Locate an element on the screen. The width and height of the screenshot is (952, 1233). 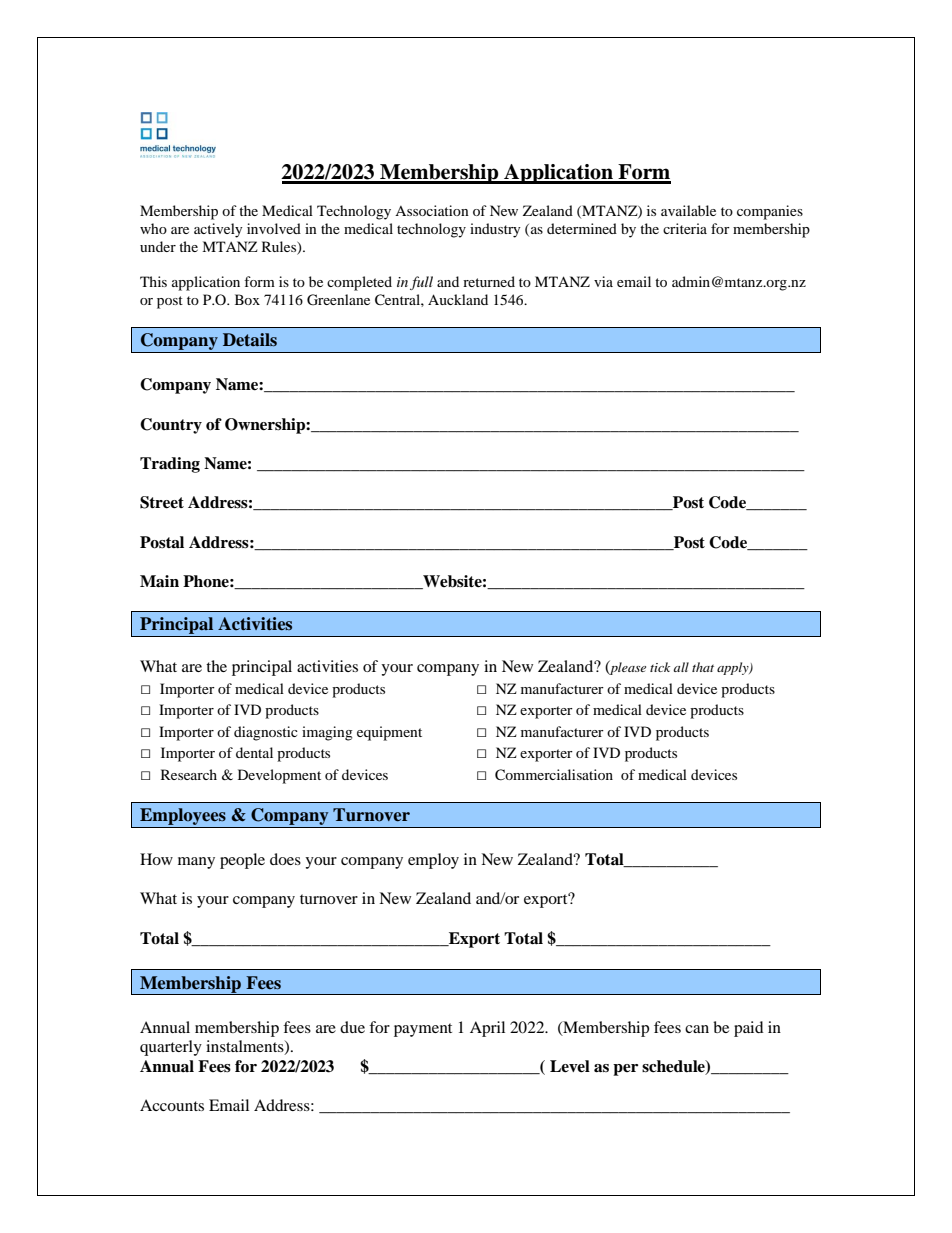
equipment is located at coordinates (389, 733).
